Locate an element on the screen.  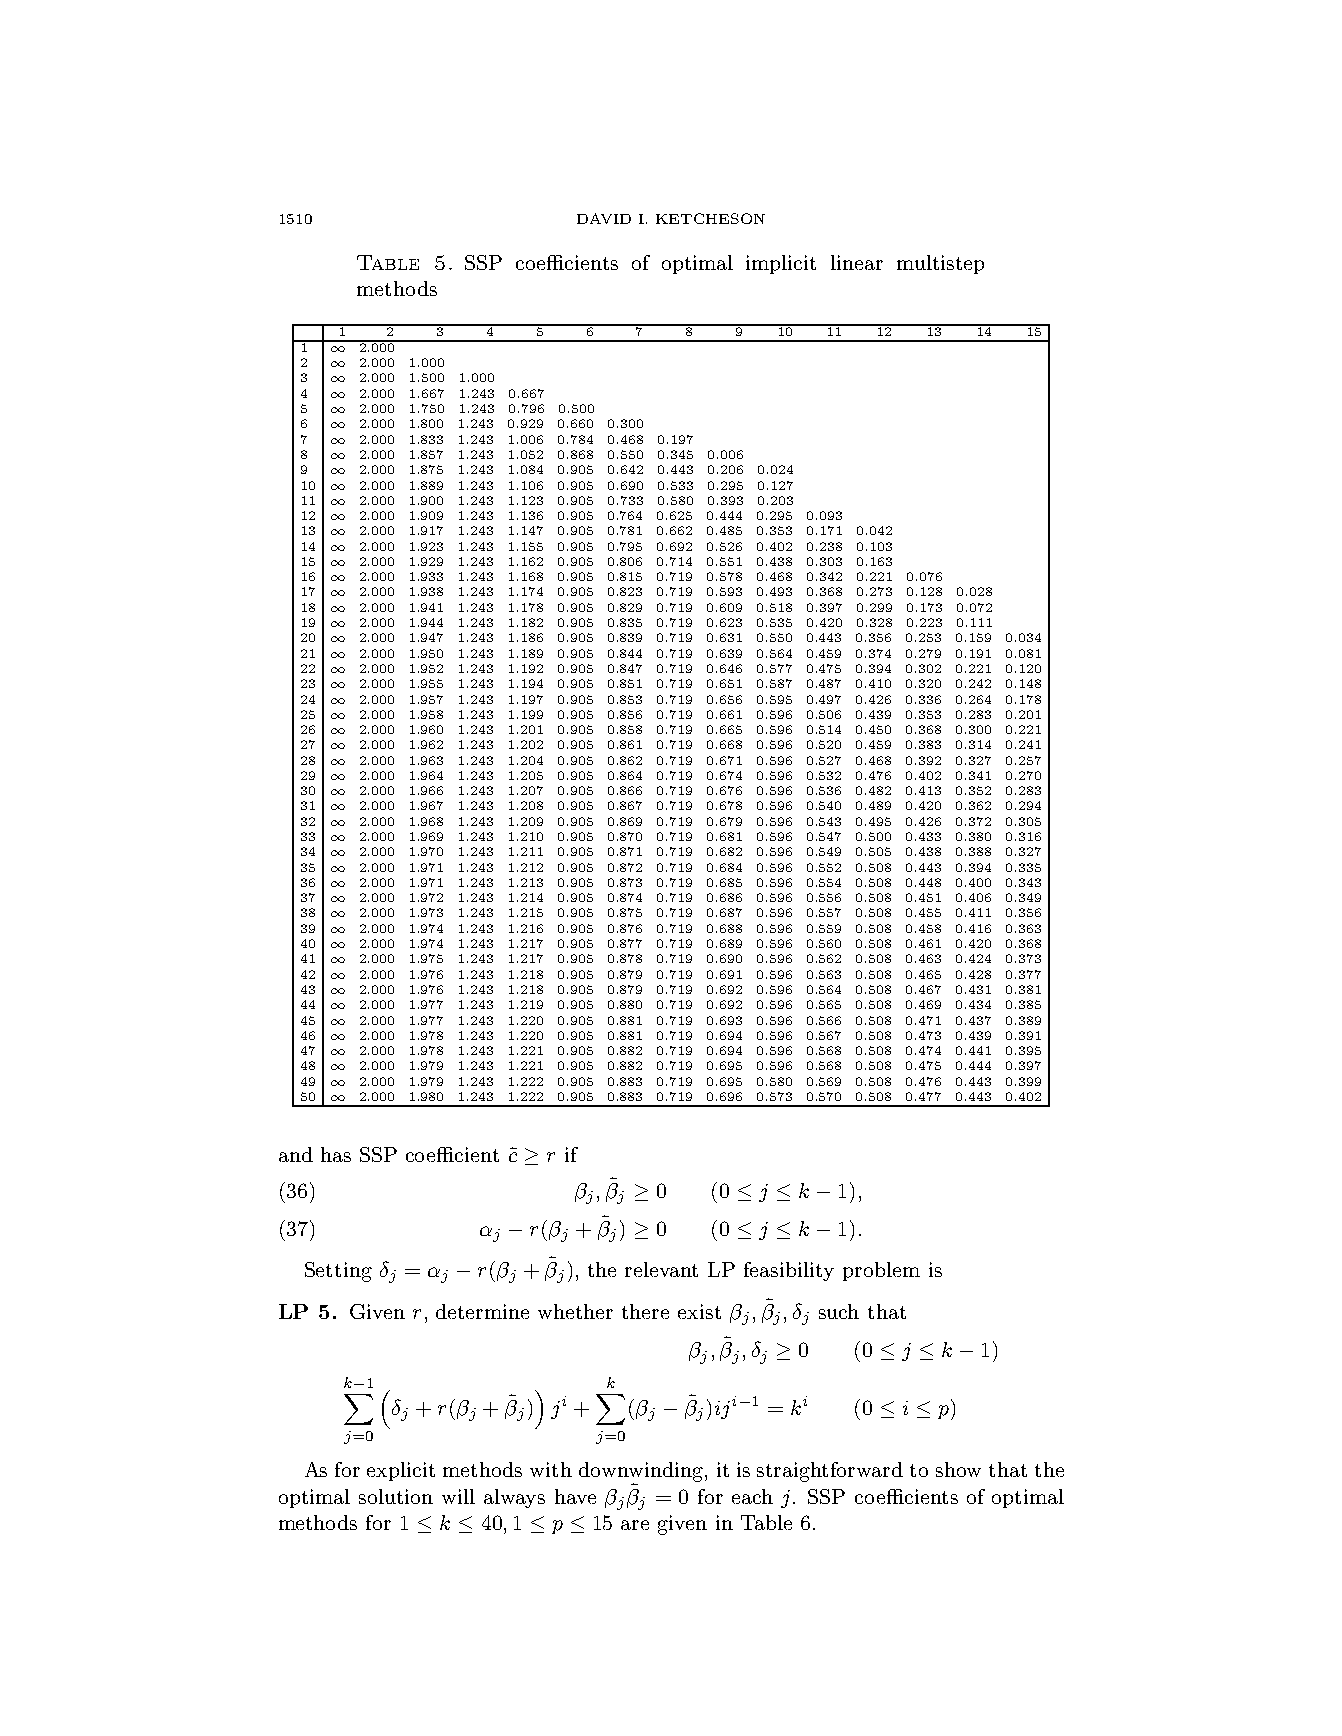
relevant is located at coordinates (661, 1269).
